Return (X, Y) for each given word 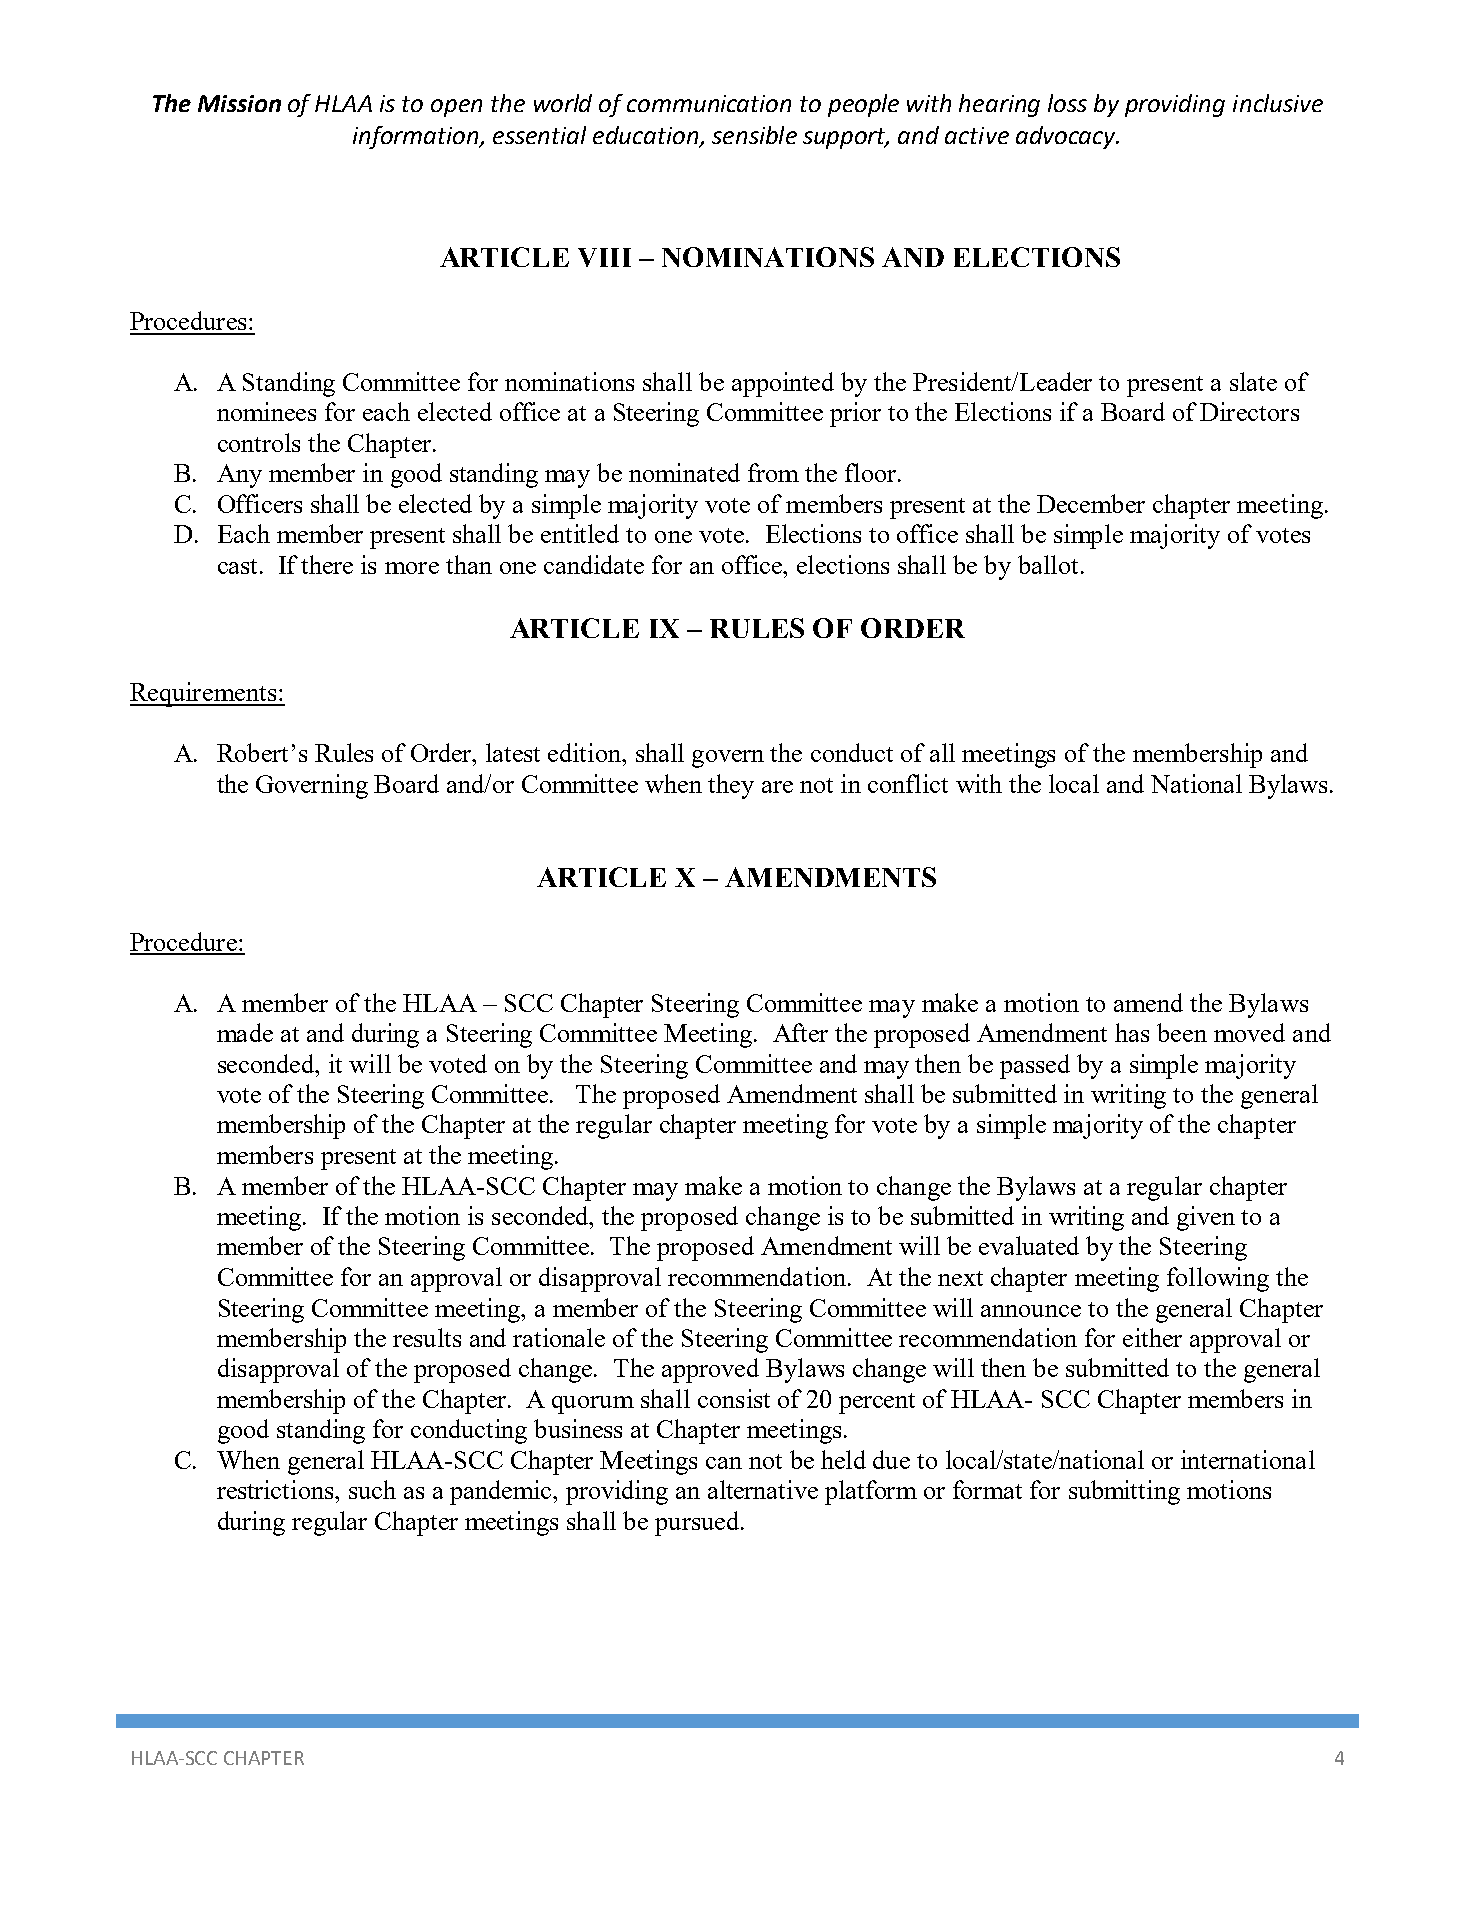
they (731, 786)
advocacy (1067, 137)
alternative (763, 1489)
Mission (239, 103)
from (773, 472)
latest (513, 752)
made (245, 1032)
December (1091, 503)
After (800, 1032)
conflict (908, 783)
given (1206, 1218)
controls (259, 442)
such (372, 1489)
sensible (754, 135)
